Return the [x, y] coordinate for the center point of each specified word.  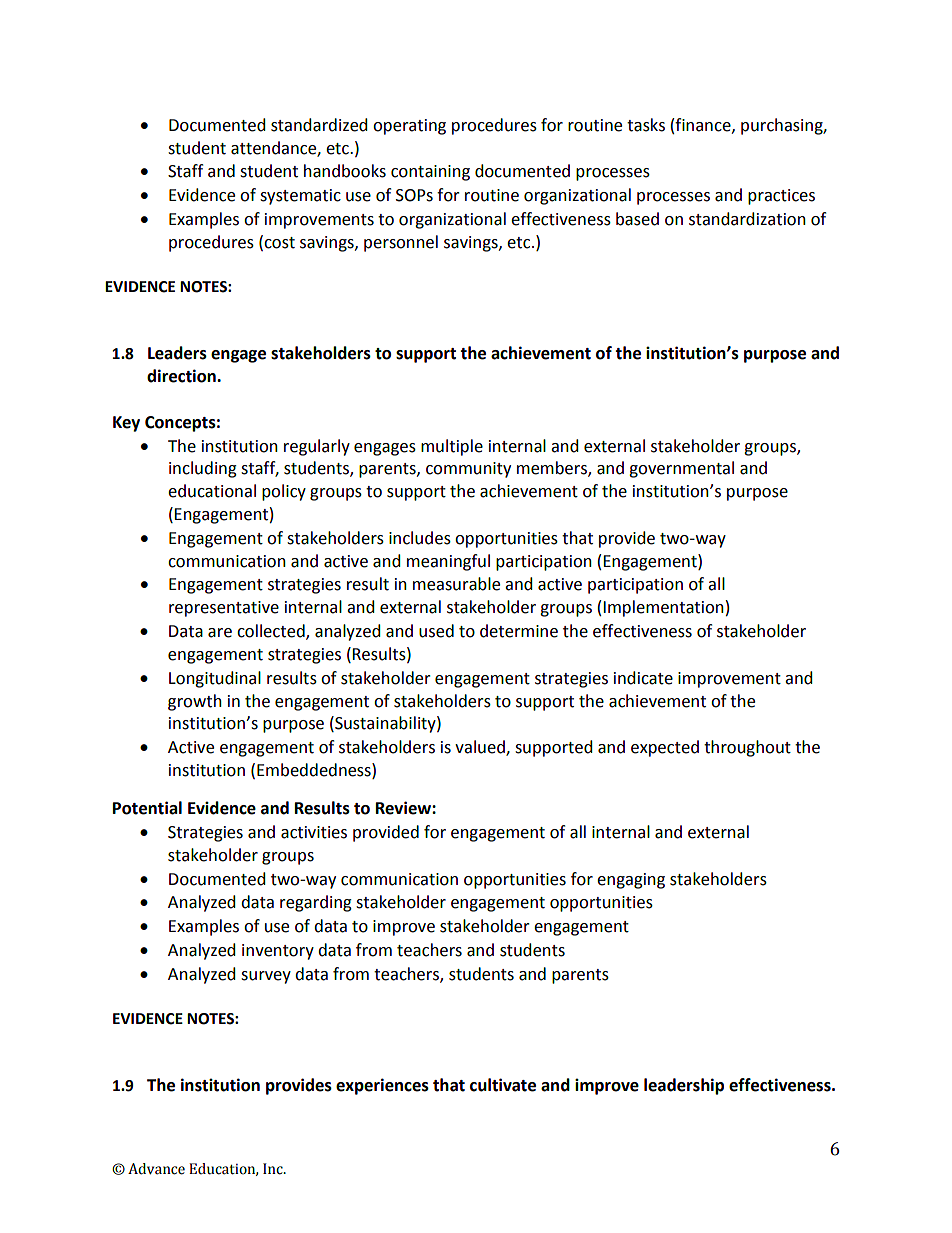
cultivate [503, 1085]
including [203, 469]
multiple [452, 447]
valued [481, 748]
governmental [681, 469]
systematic [300, 197]
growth [195, 702]
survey [266, 977]
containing [430, 173]
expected [665, 748]
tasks [646, 125]
